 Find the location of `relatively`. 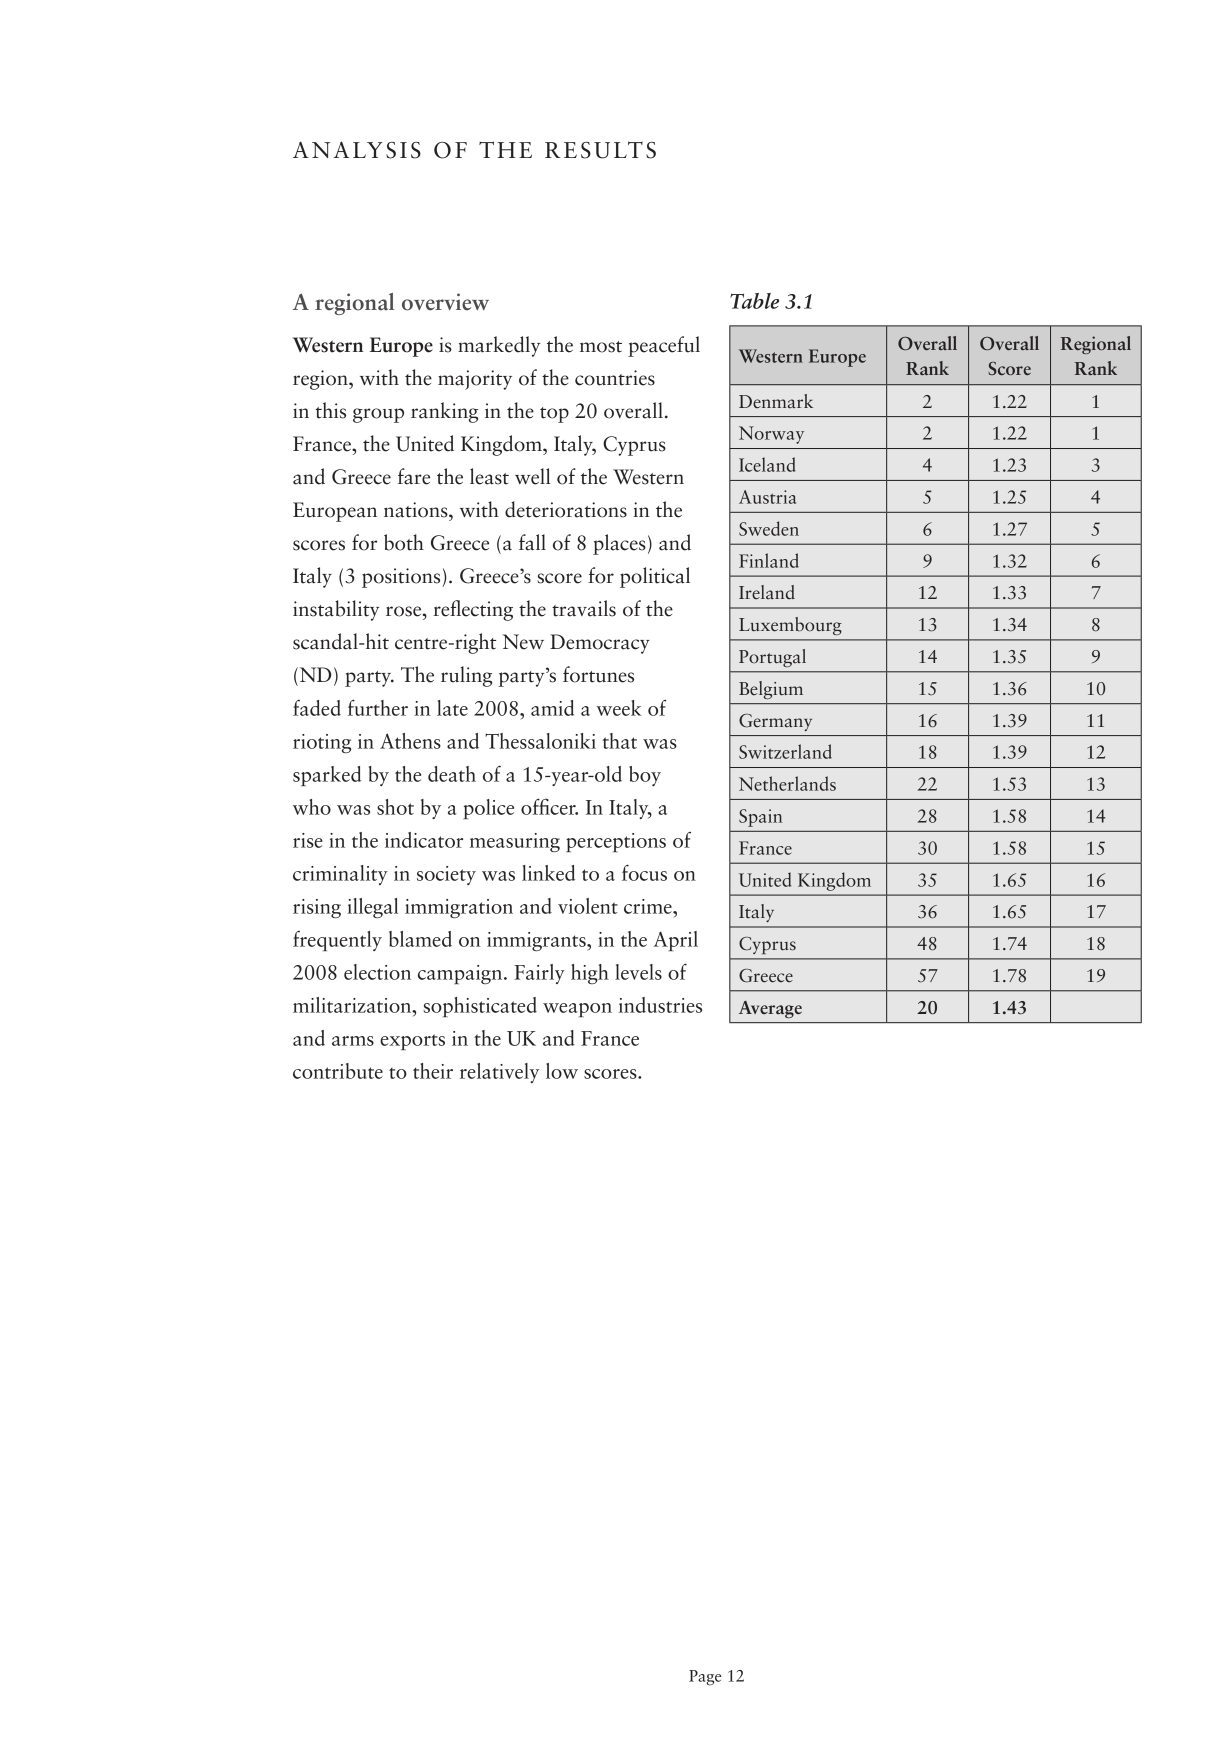

relatively is located at coordinates (499, 1073).
